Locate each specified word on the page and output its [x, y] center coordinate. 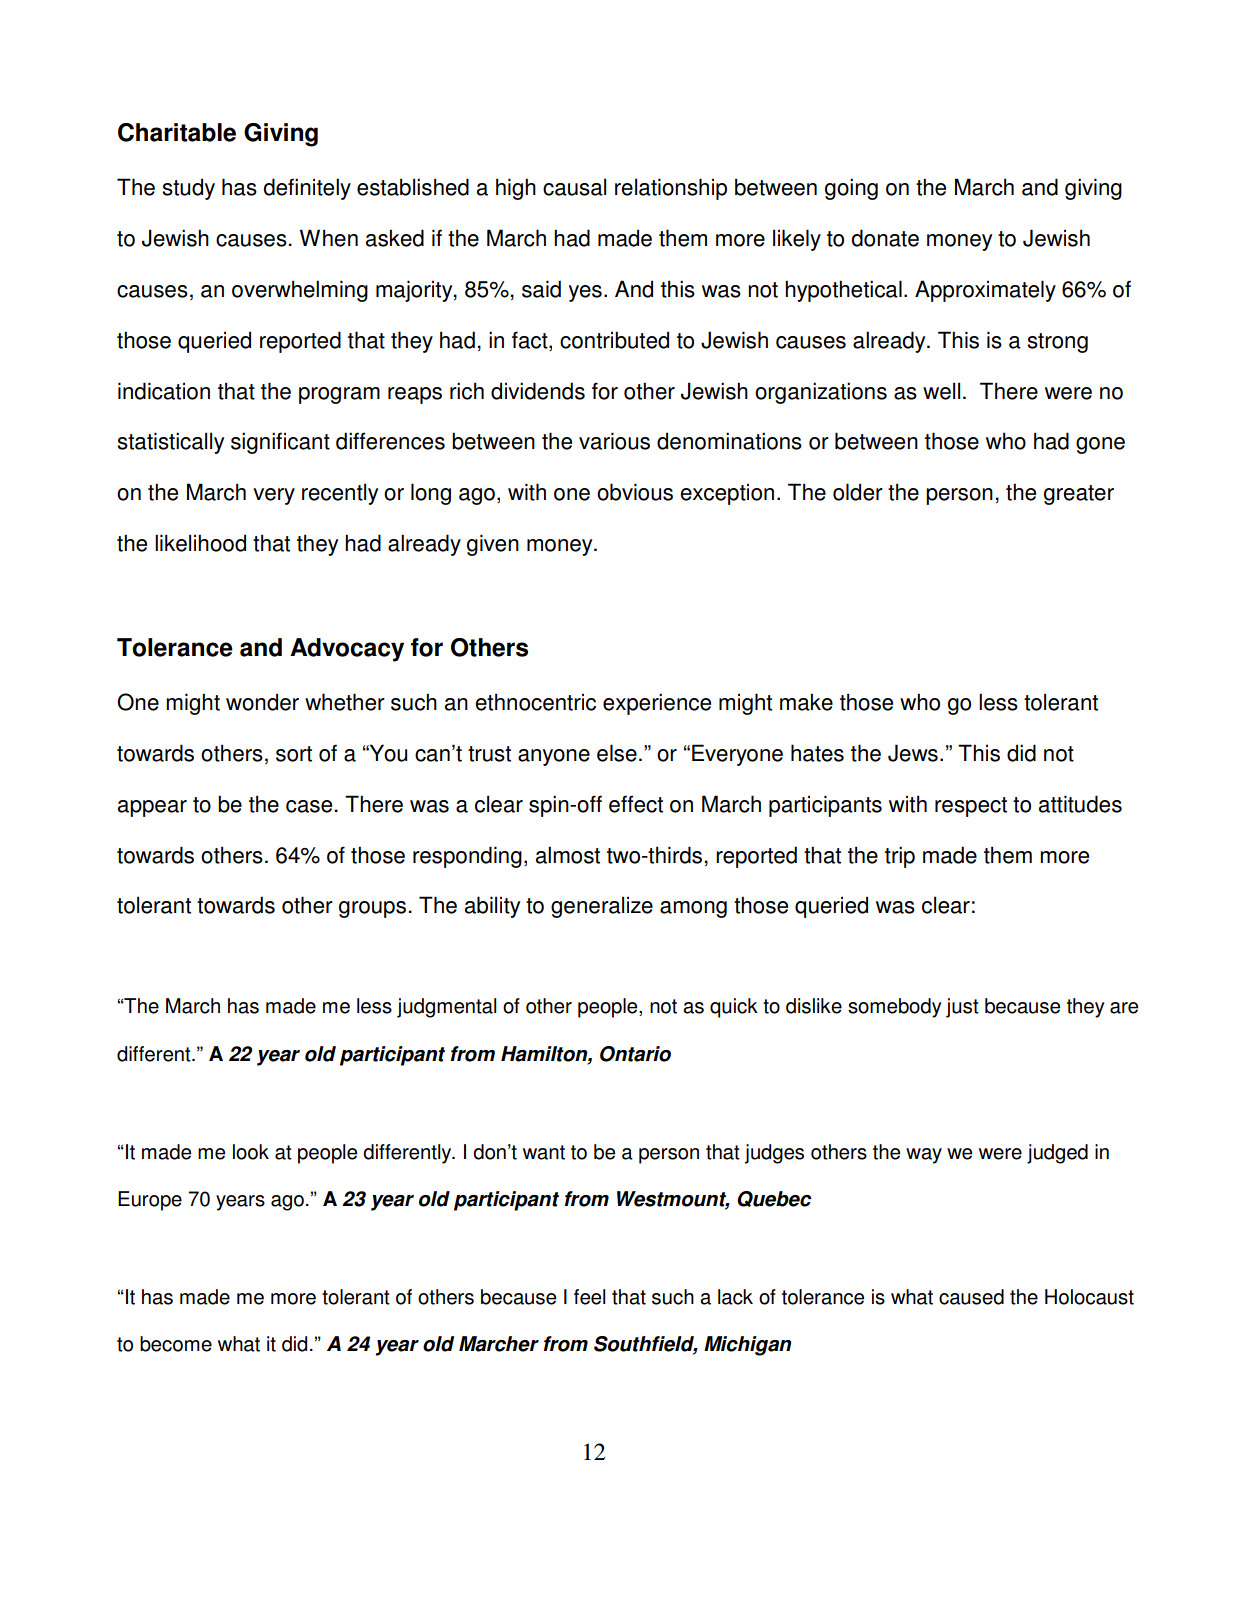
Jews [913, 753]
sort [294, 754]
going [851, 189]
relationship [671, 189]
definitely [307, 189]
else [617, 753]
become [176, 1344]
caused [971, 1297]
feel [590, 1297]
